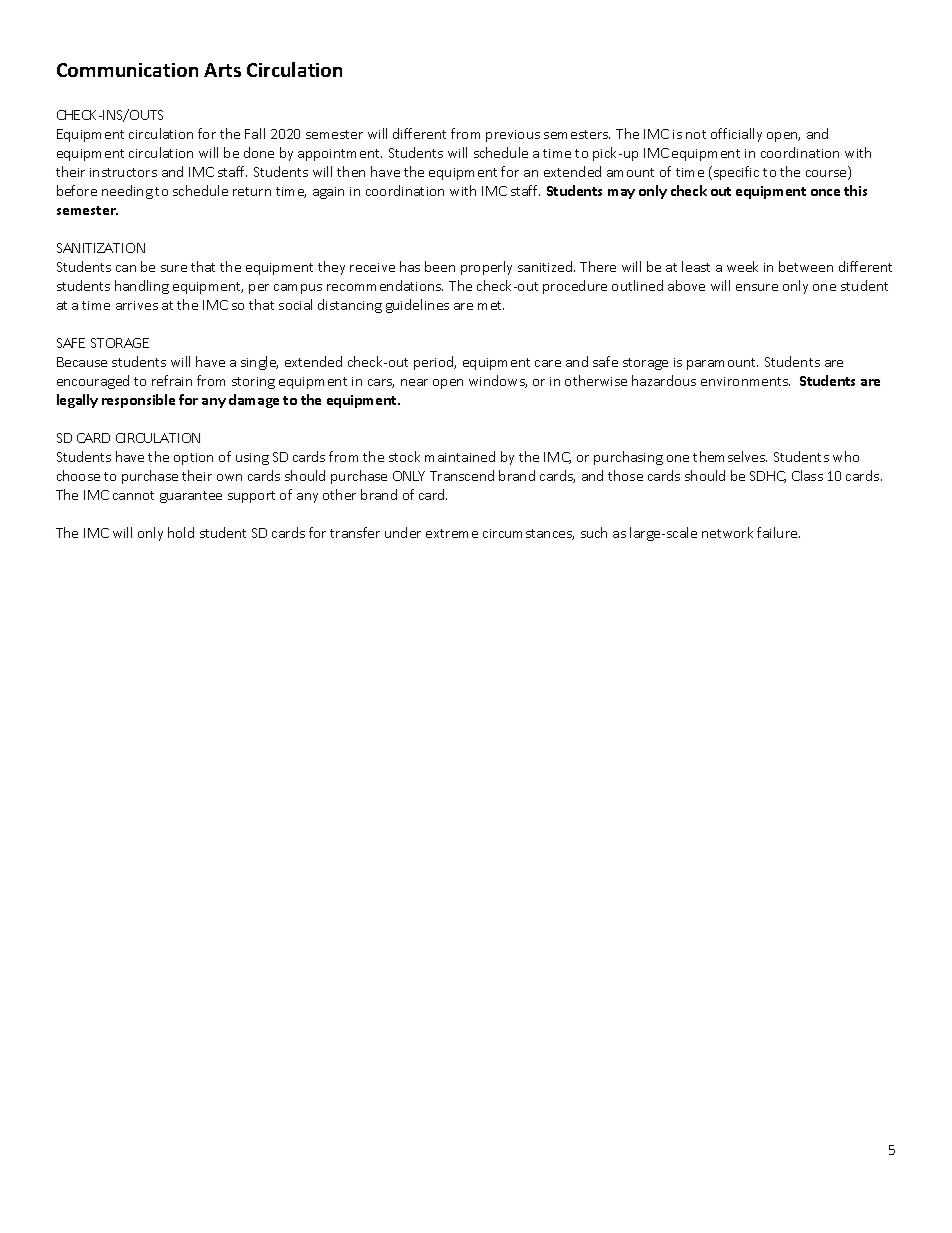 Image resolution: width=952 pixels, height=1233 pixels. I want to click on week, so click(742, 266).
